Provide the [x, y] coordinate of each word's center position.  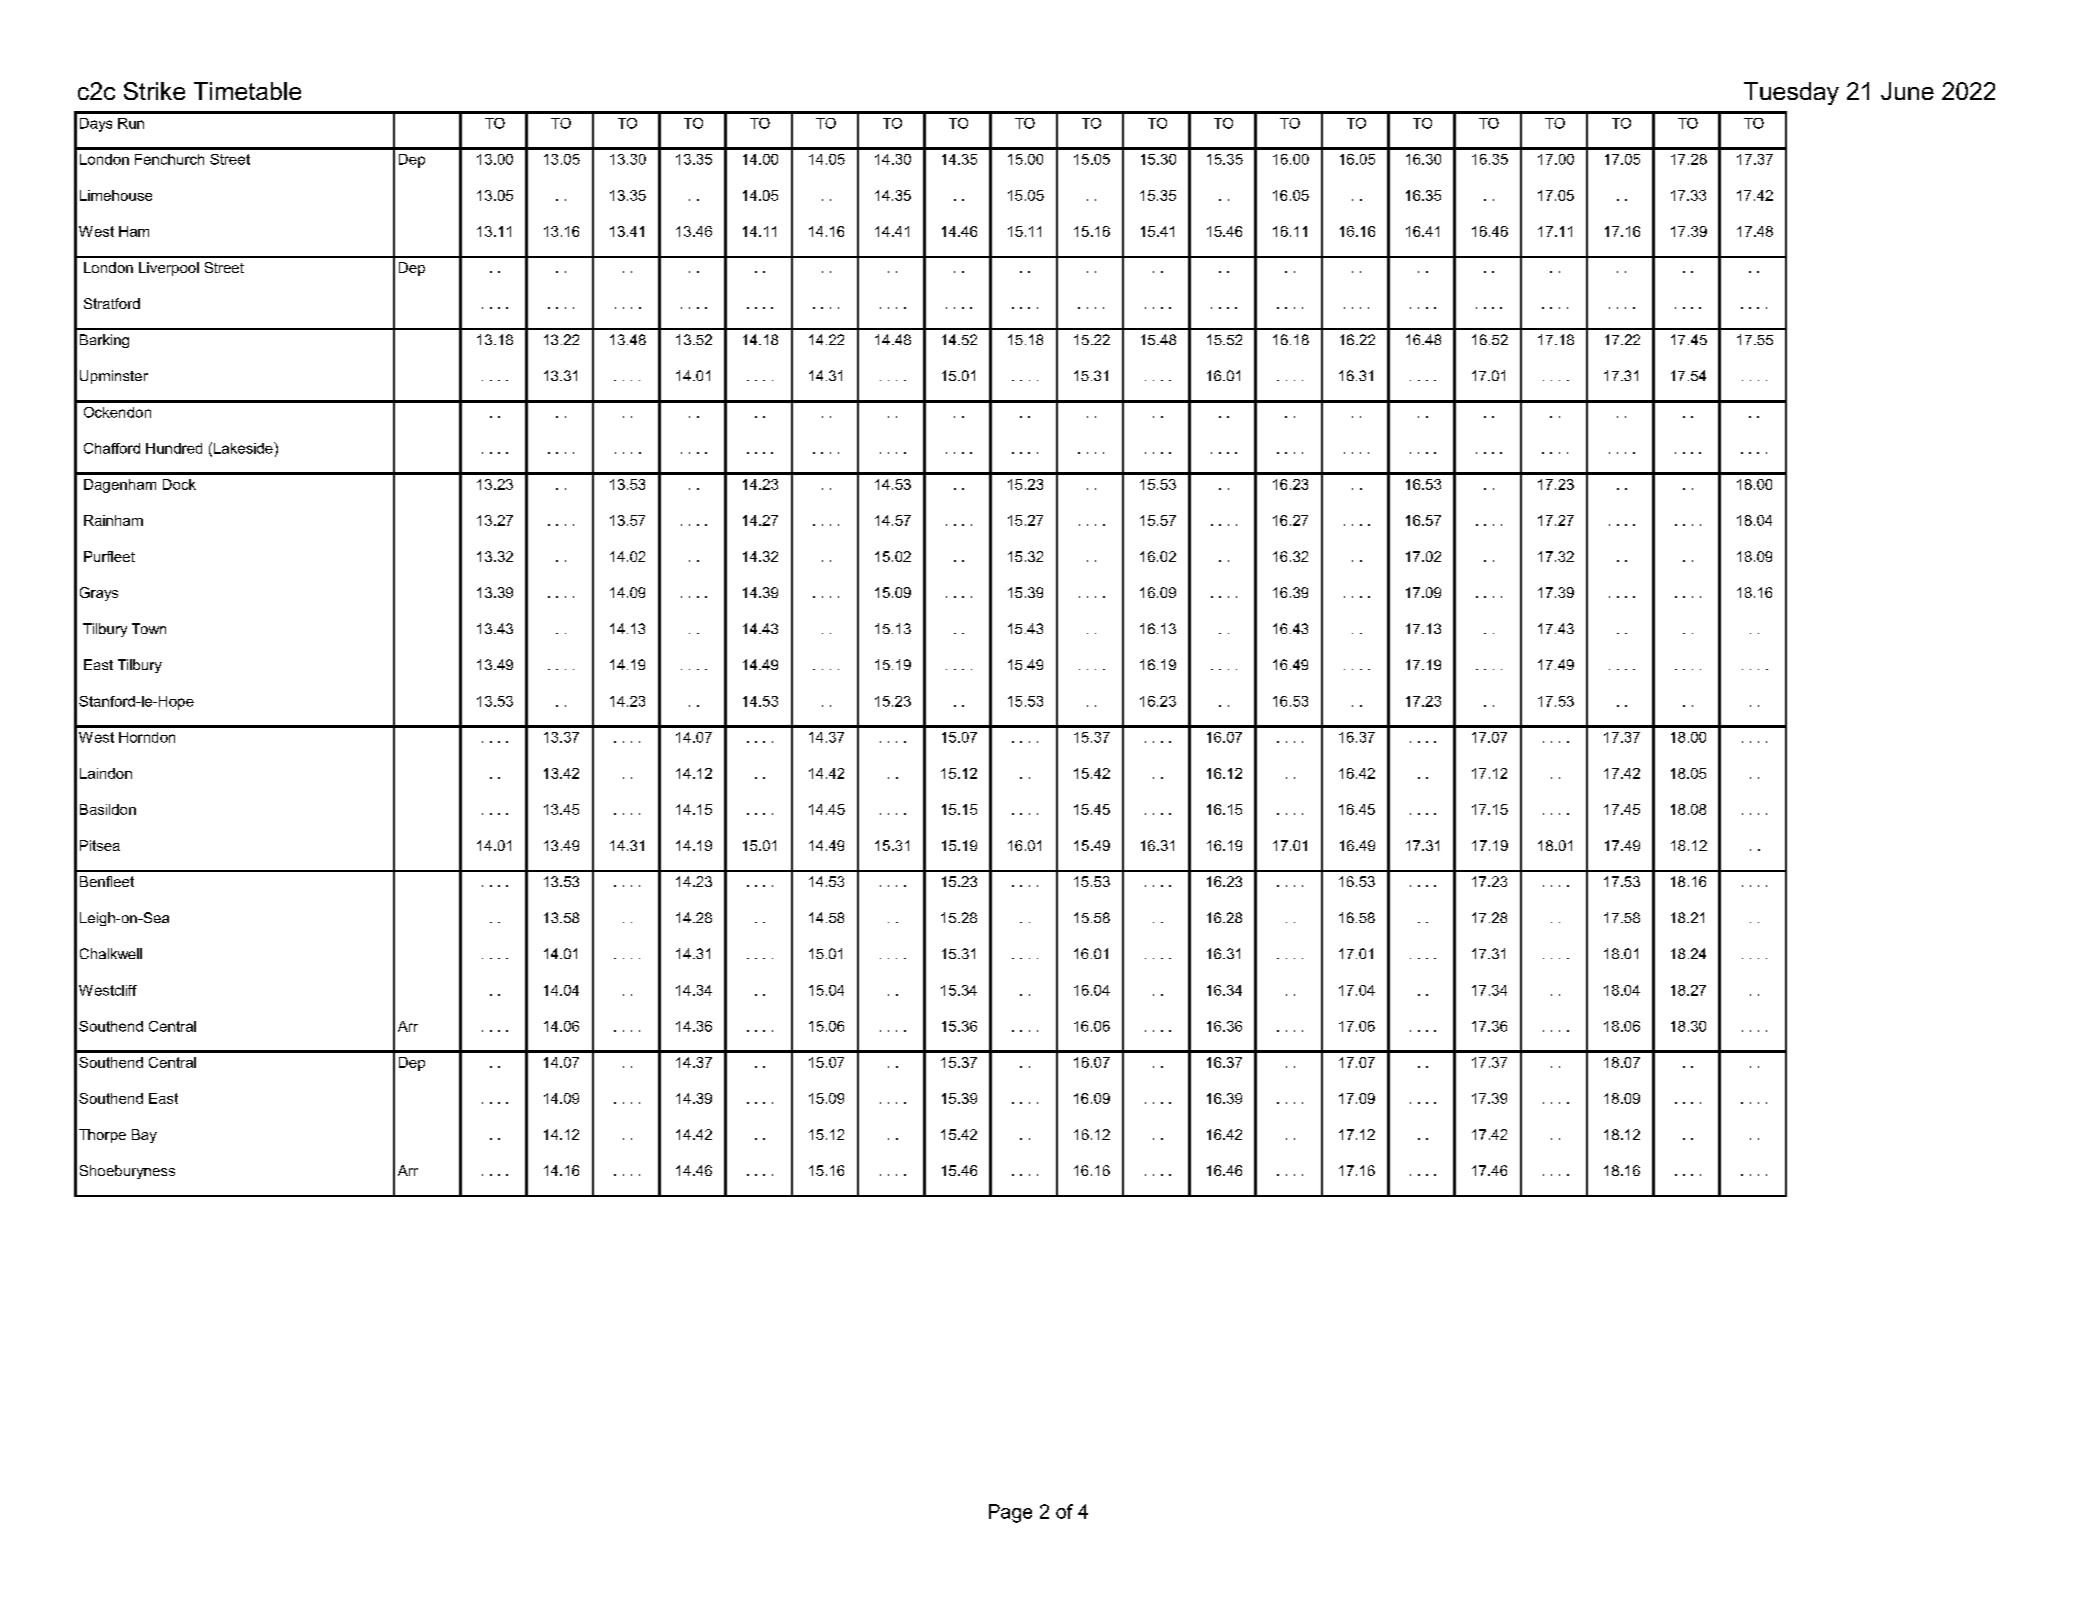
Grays [99, 594]
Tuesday [1791, 93]
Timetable [247, 91]
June [1907, 91]
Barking [104, 341]
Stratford [112, 303]
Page [1010, 1513]
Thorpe [102, 1136]
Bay [144, 1136]
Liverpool [169, 269]
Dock [179, 484]
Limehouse [116, 195]
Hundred [174, 448]
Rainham [113, 520]
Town [149, 628]
